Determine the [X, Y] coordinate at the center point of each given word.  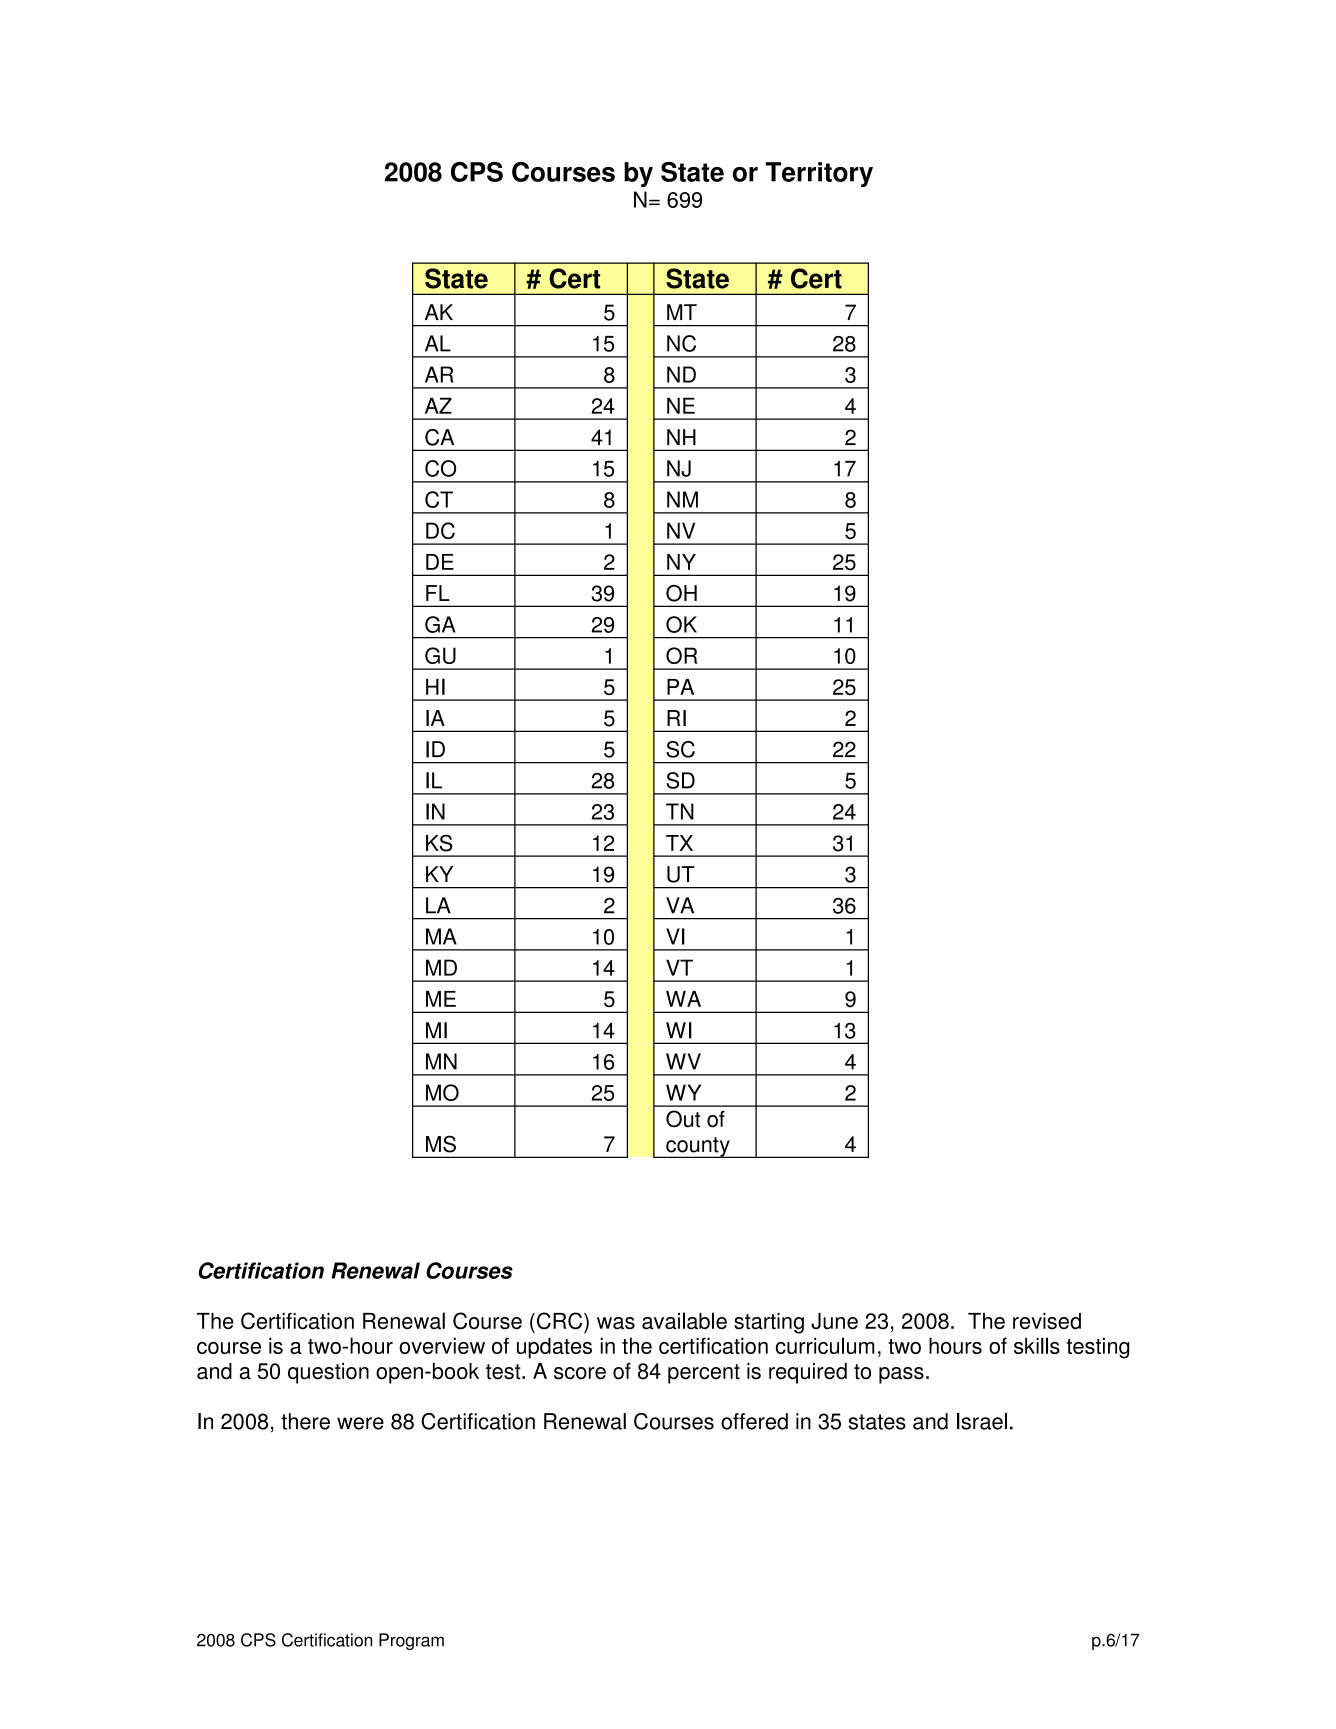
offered [754, 1421]
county [698, 1147]
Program [411, 1641]
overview [442, 1345]
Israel [982, 1421]
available [684, 1321]
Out [683, 1119]
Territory [819, 174]
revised [1047, 1321]
